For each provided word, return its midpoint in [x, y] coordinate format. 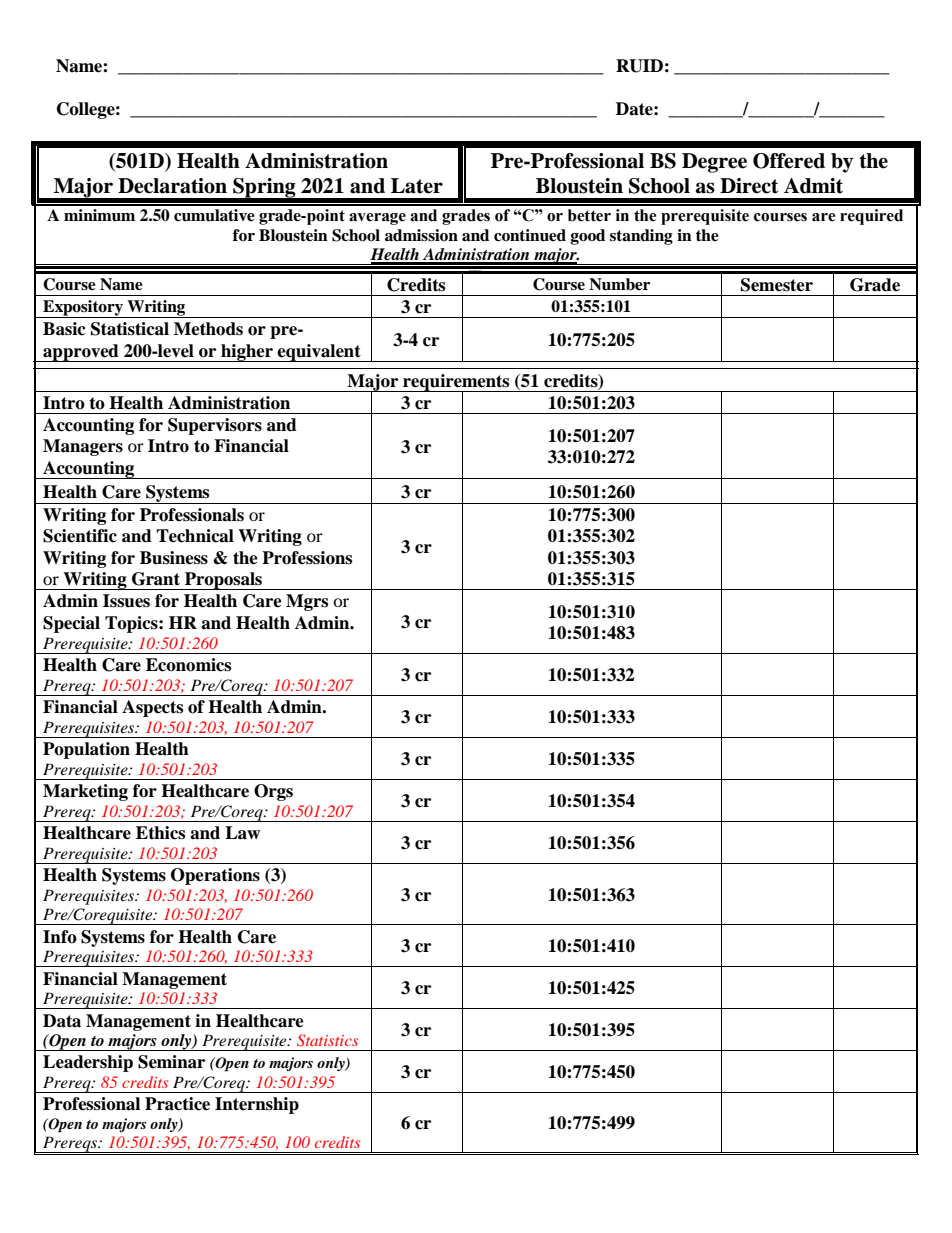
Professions [307, 558]
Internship [257, 1105]
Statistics [327, 1040]
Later [417, 186]
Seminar [171, 1062]
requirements [456, 383]
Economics [188, 665]
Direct [749, 186]
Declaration [172, 186]
